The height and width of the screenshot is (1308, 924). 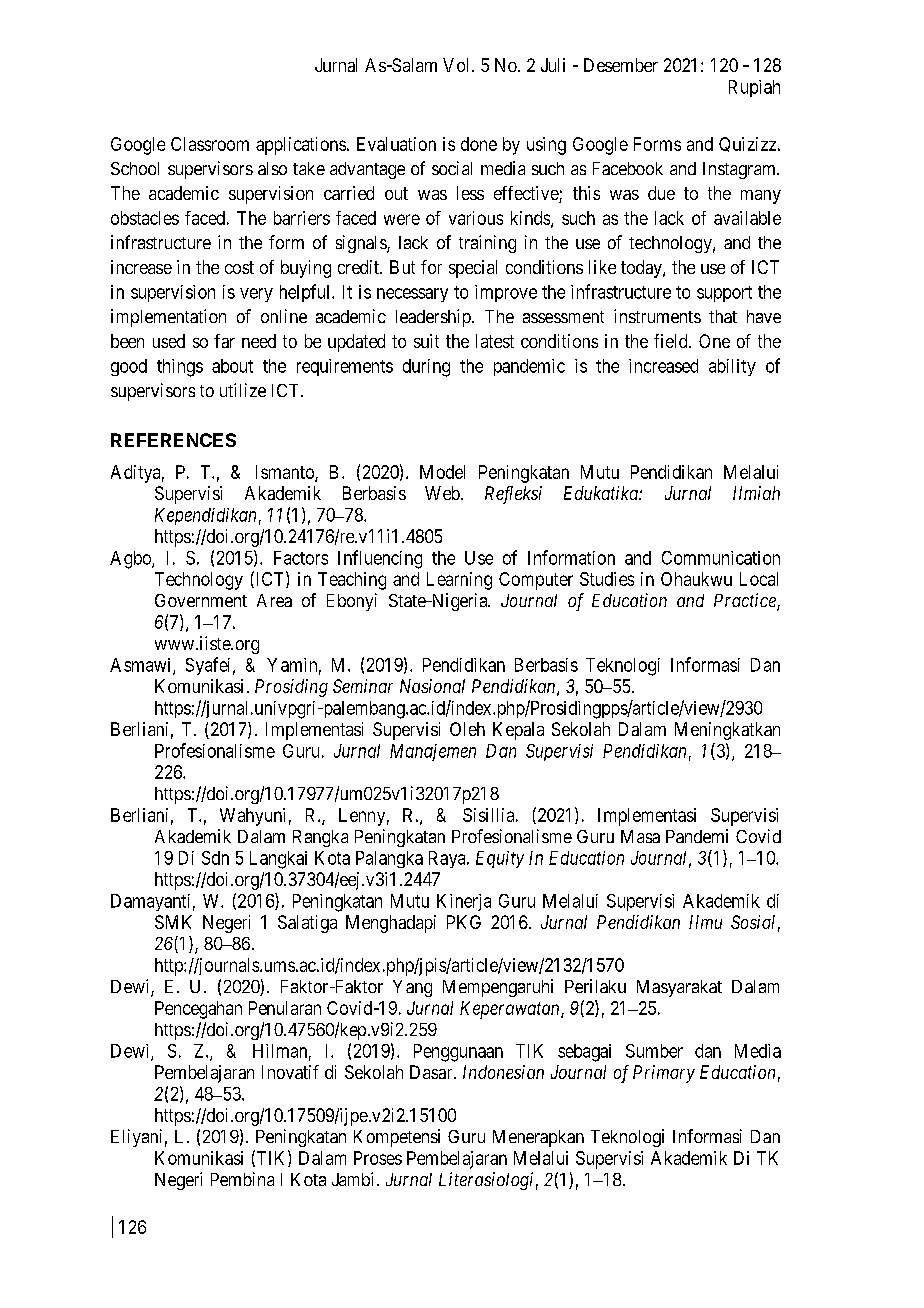 What do you see at coordinates (672, 341) in the screenshot?
I see `field` at bounding box center [672, 341].
